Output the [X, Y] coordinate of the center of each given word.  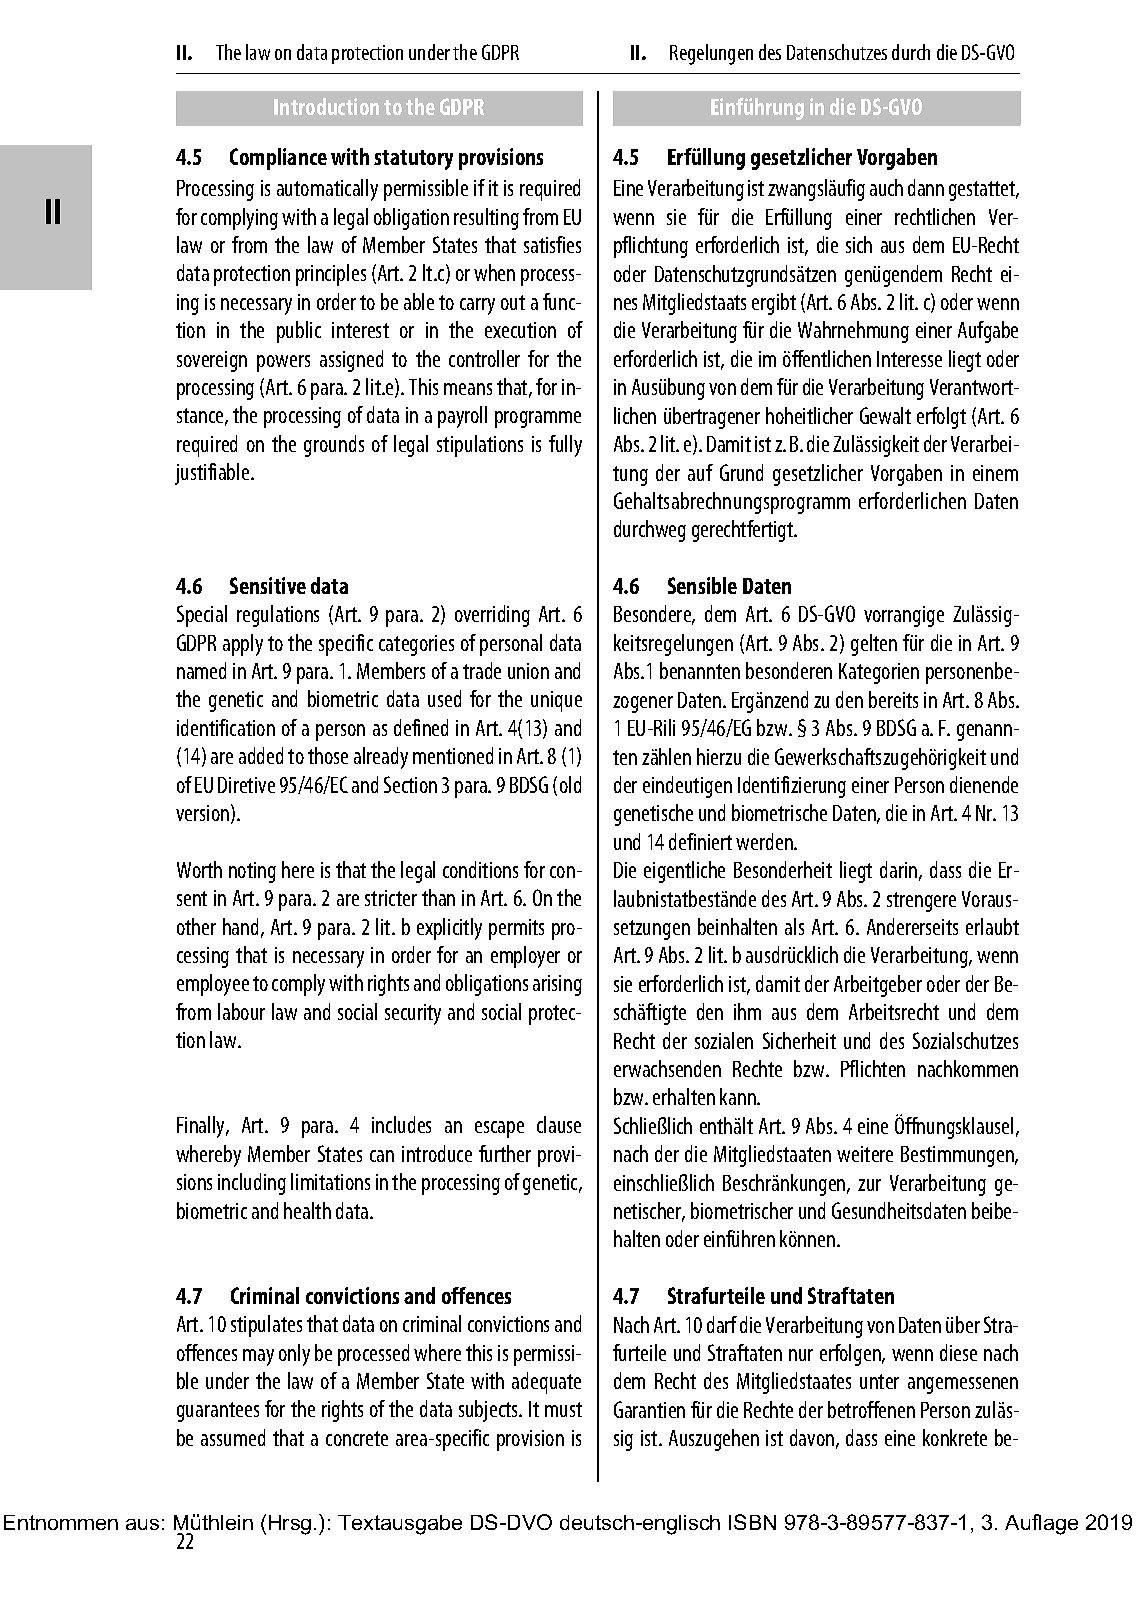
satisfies [552, 244]
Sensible [702, 585]
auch [886, 187]
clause [559, 1124]
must [563, 1409]
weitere [865, 1154]
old [570, 784]
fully [565, 446]
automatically [327, 190]
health [307, 1210]
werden [765, 841]
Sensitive [268, 585]
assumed [233, 1437]
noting [252, 872]
